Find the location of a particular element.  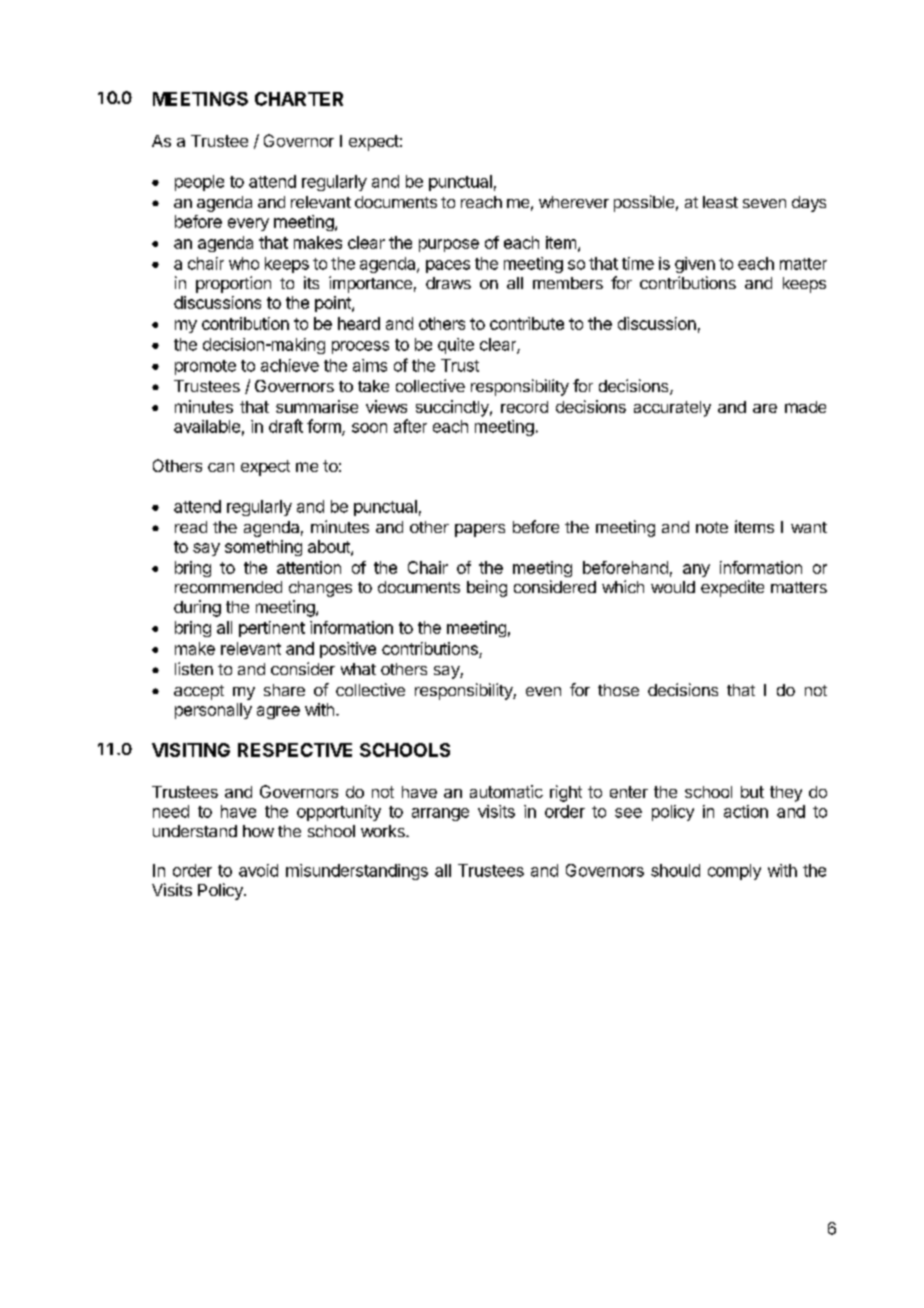

least is located at coordinates (720, 202).
